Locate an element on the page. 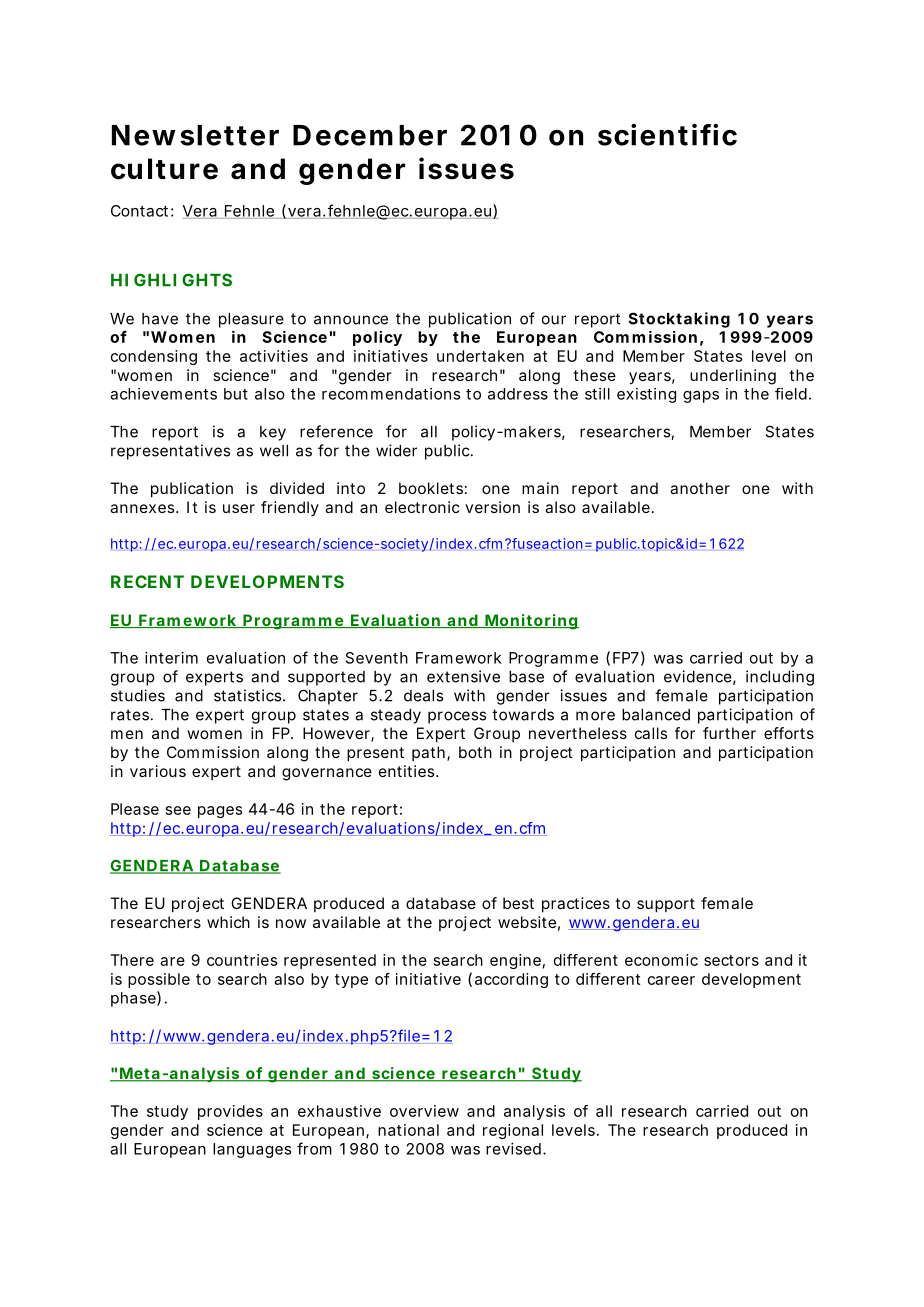 Image resolution: width=924 pixels, height=1307 pixels. scientific is located at coordinates (667, 135).
